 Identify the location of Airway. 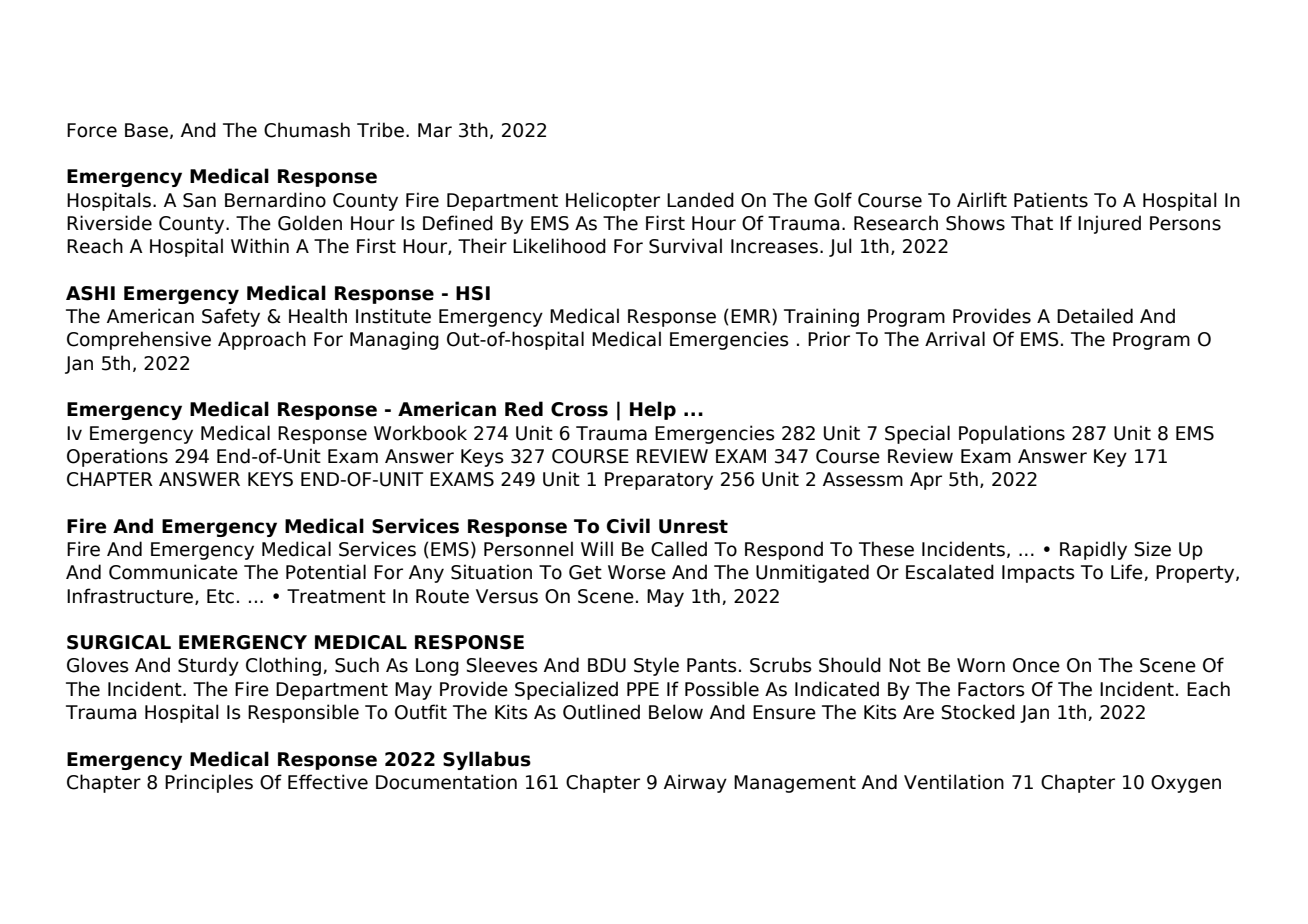
(695, 783).
